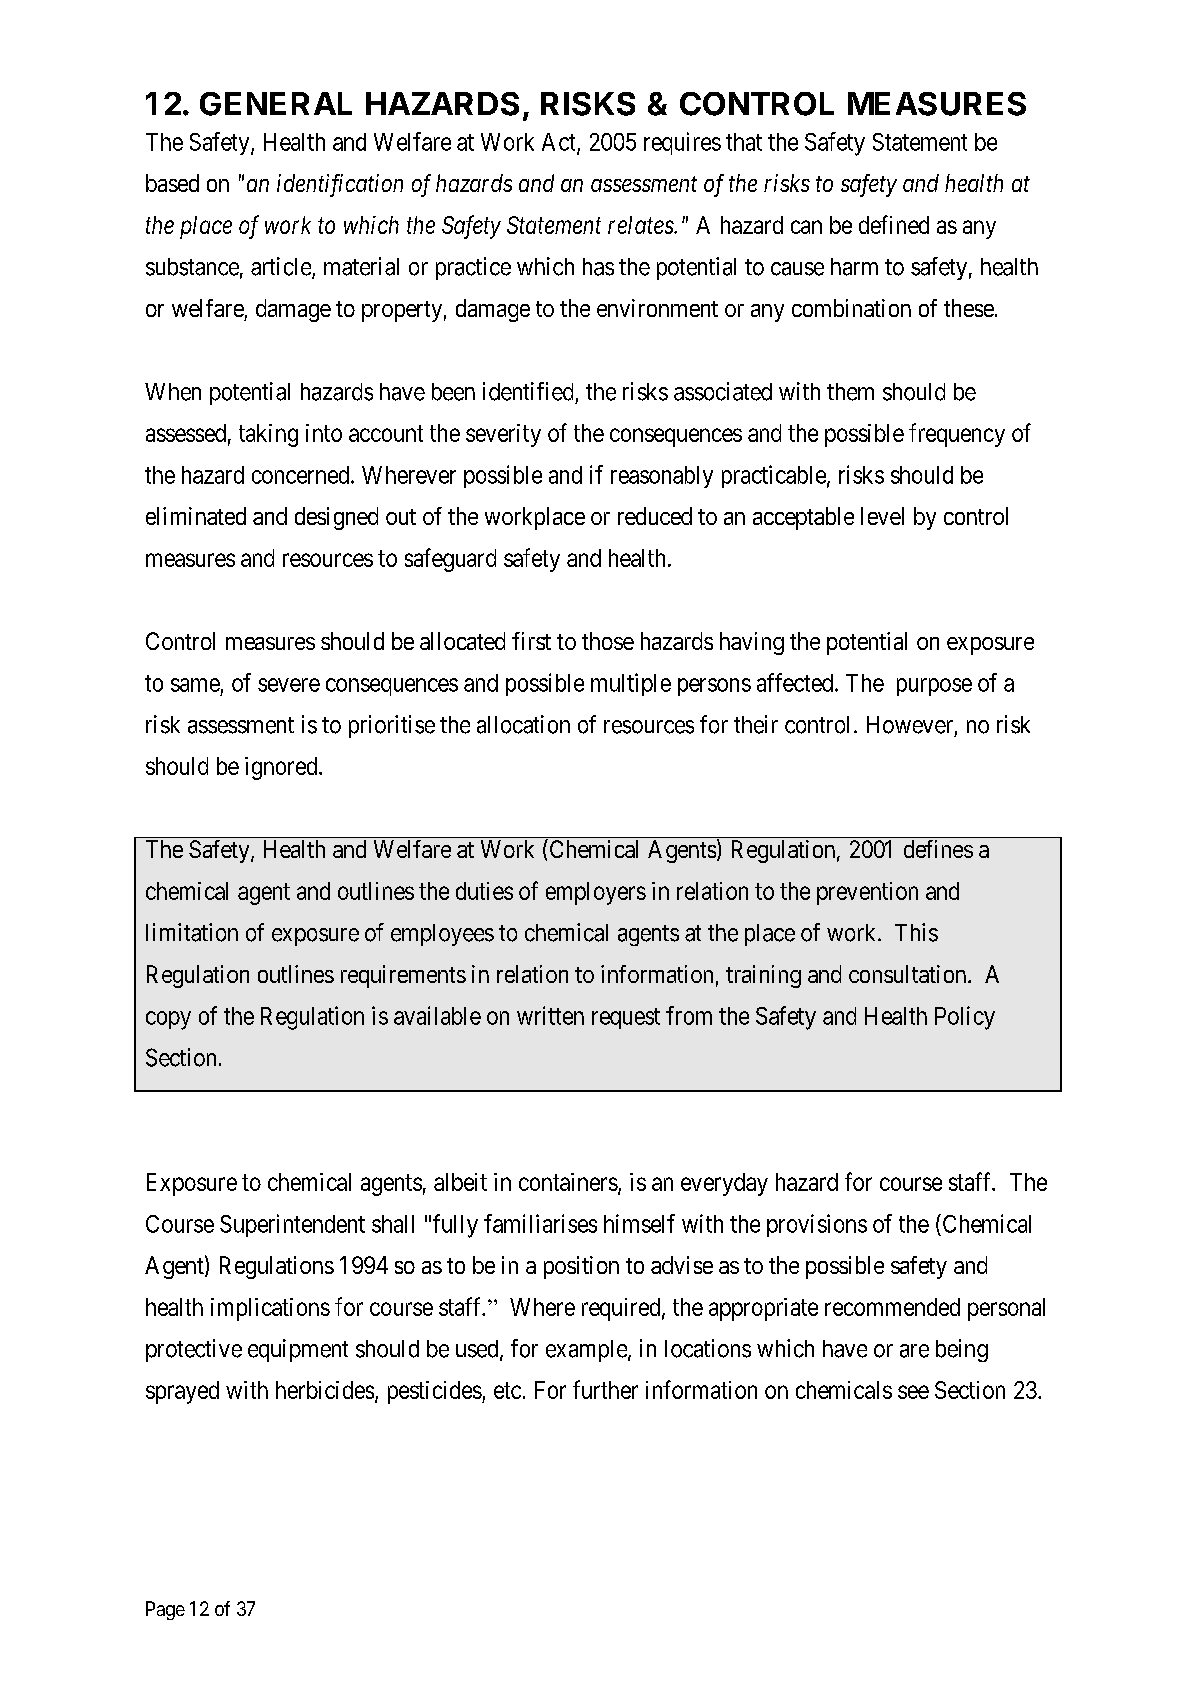  What do you see at coordinates (276, 104) in the document?
I see `GENERAL` at bounding box center [276, 104].
